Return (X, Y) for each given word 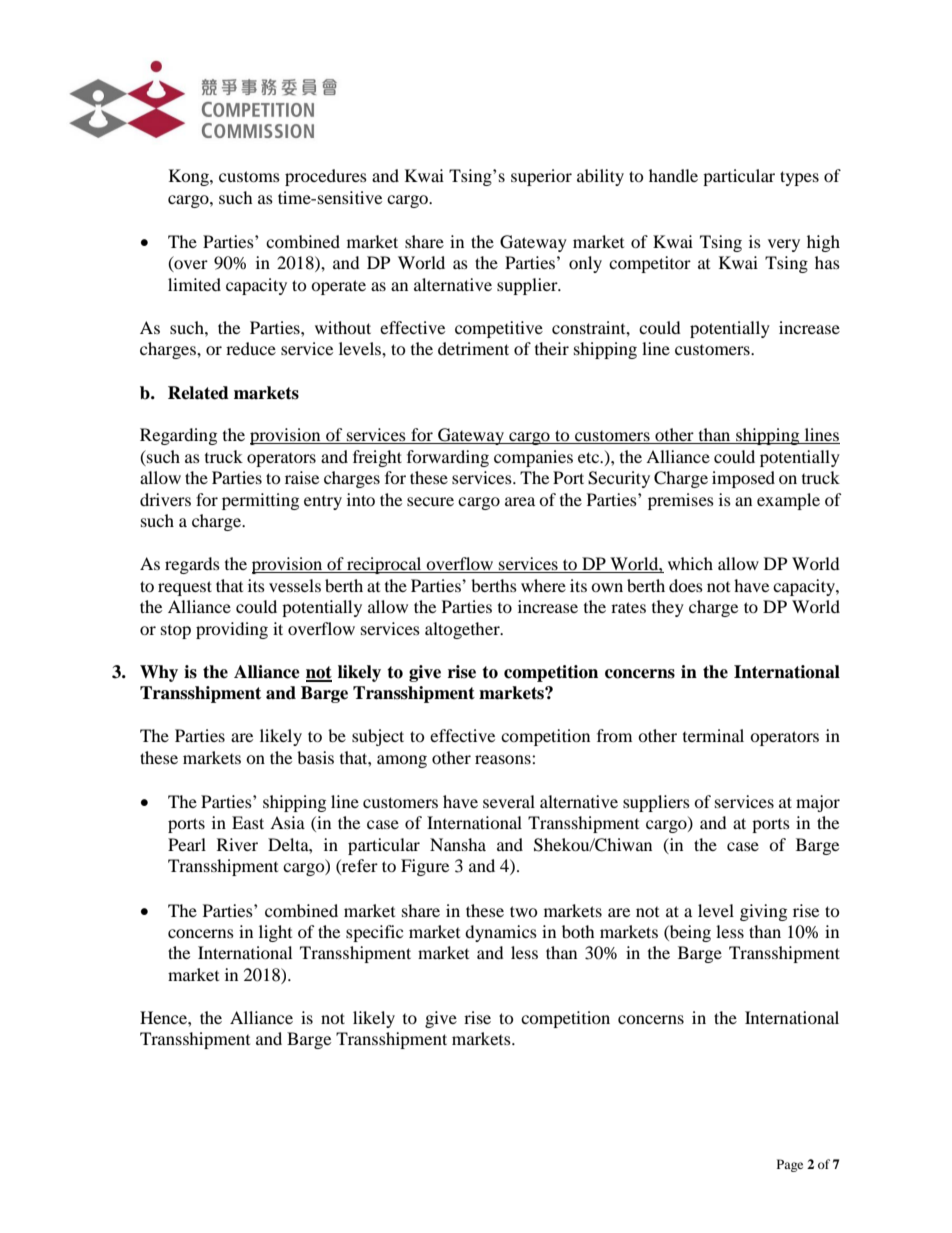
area (520, 501)
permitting (260, 501)
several (509, 801)
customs (249, 176)
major (818, 803)
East (248, 822)
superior (541, 177)
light (275, 933)
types (799, 178)
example (788, 501)
